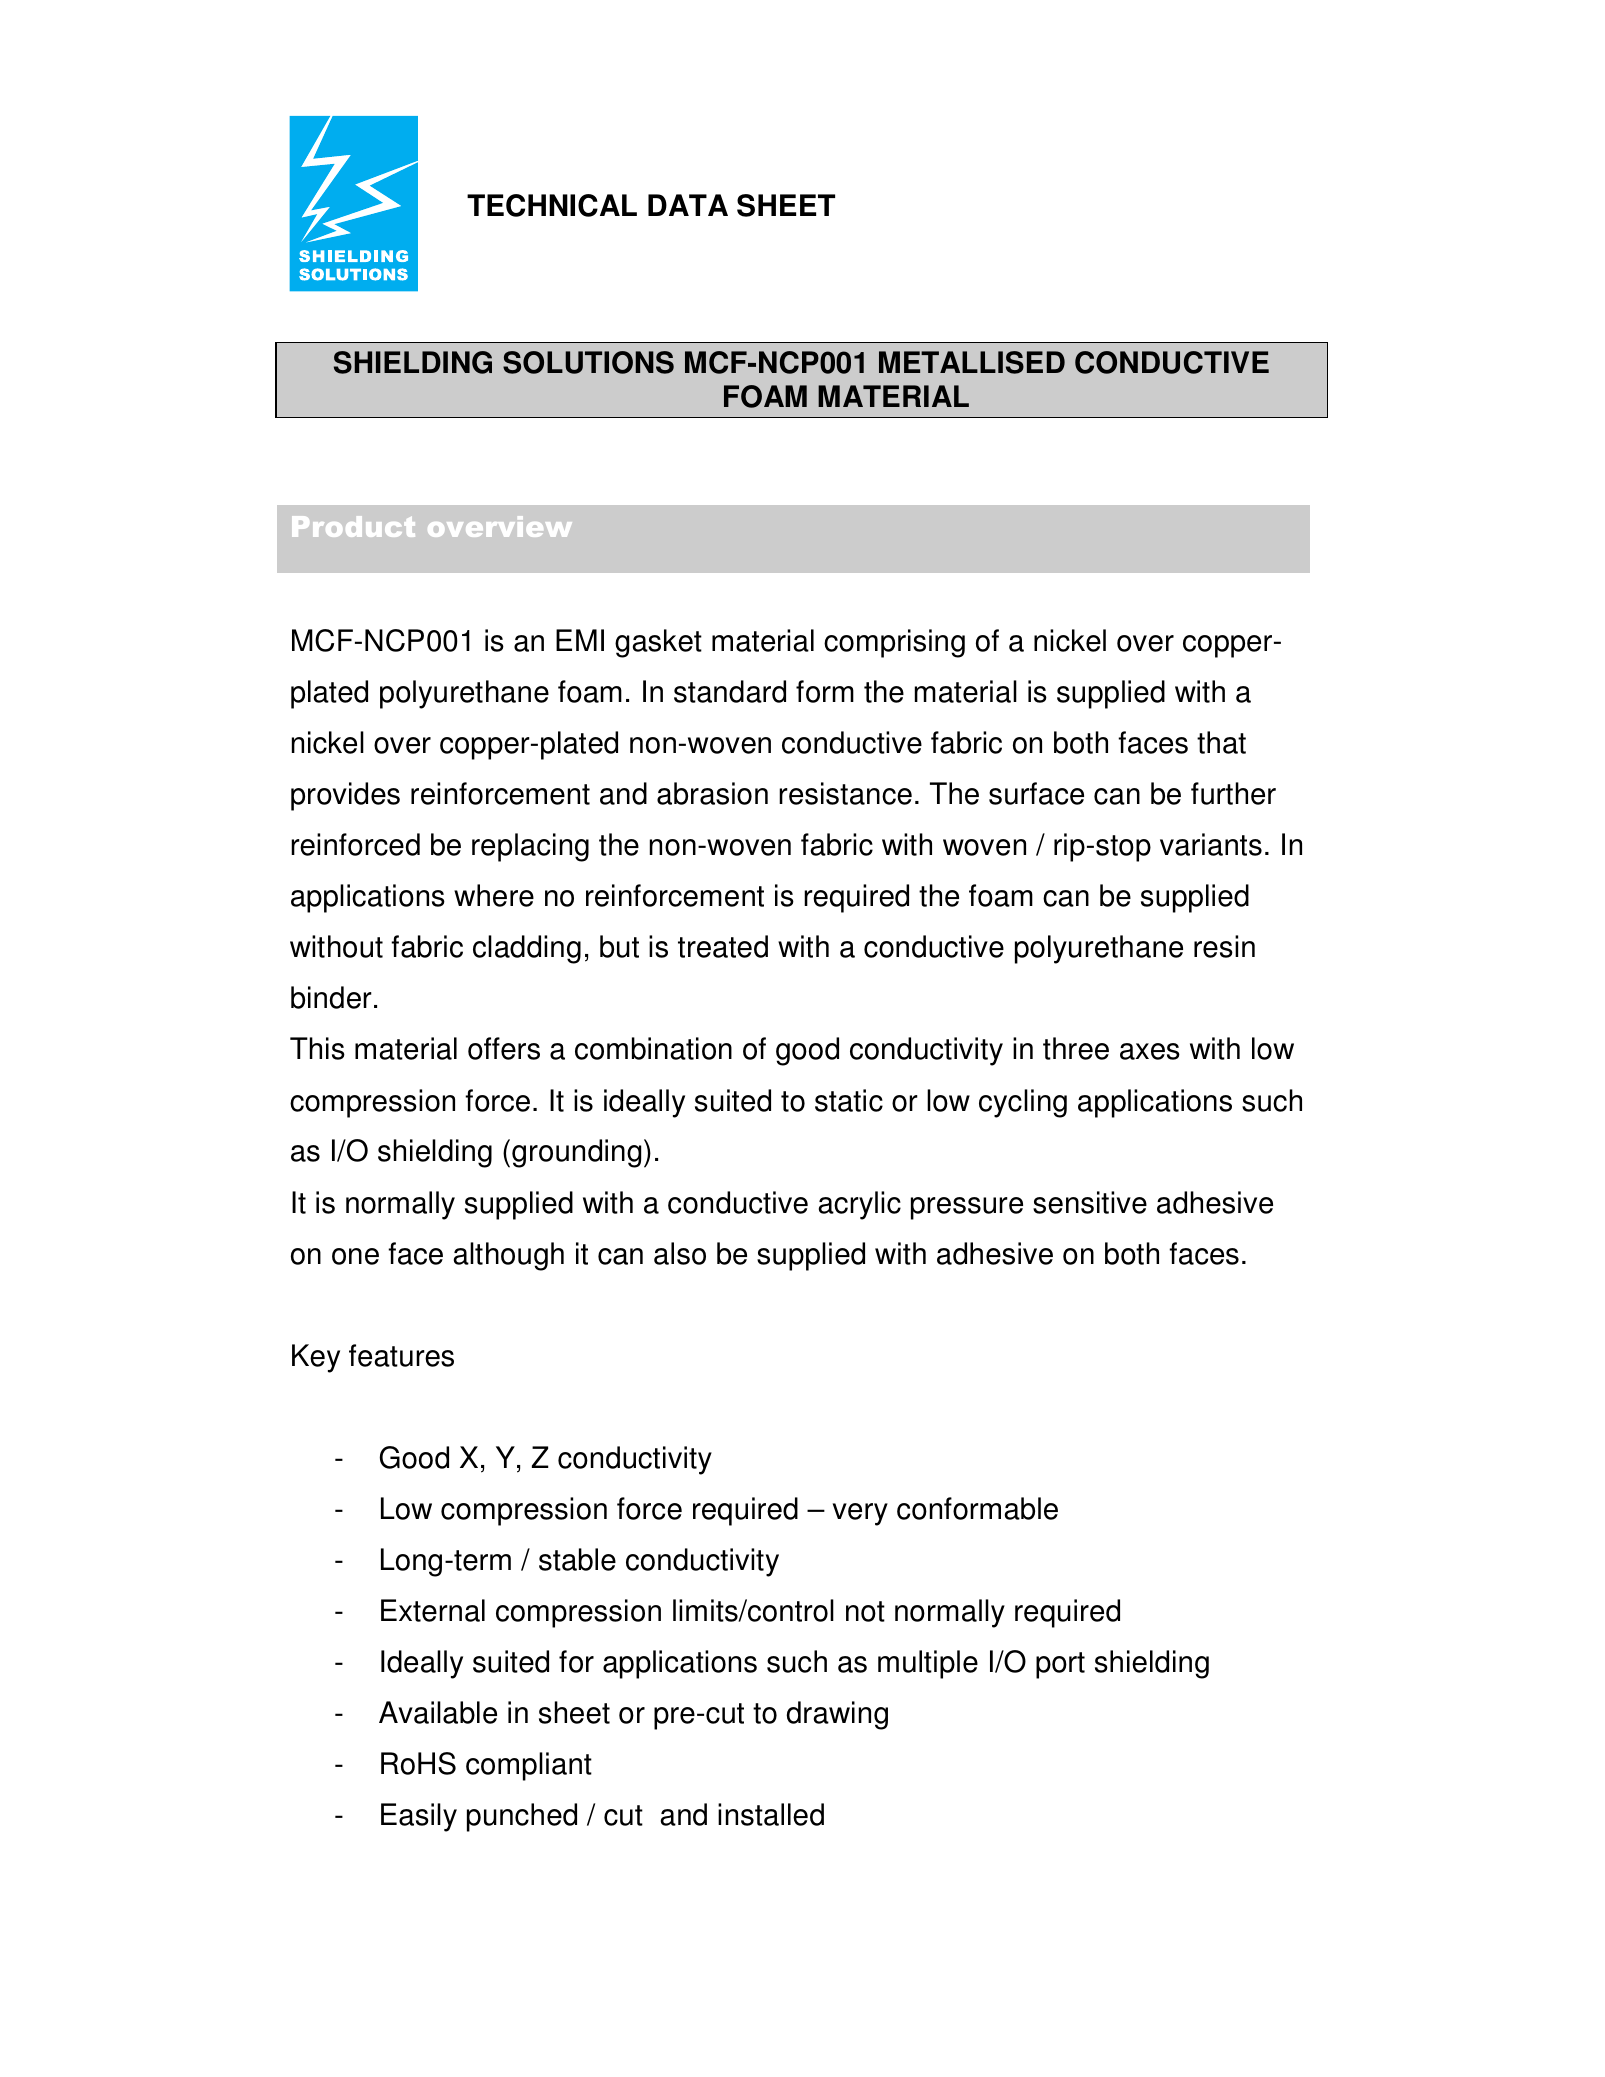  Describe the element at coordinates (1150, 1051) in the page. I see `axes` at that location.
